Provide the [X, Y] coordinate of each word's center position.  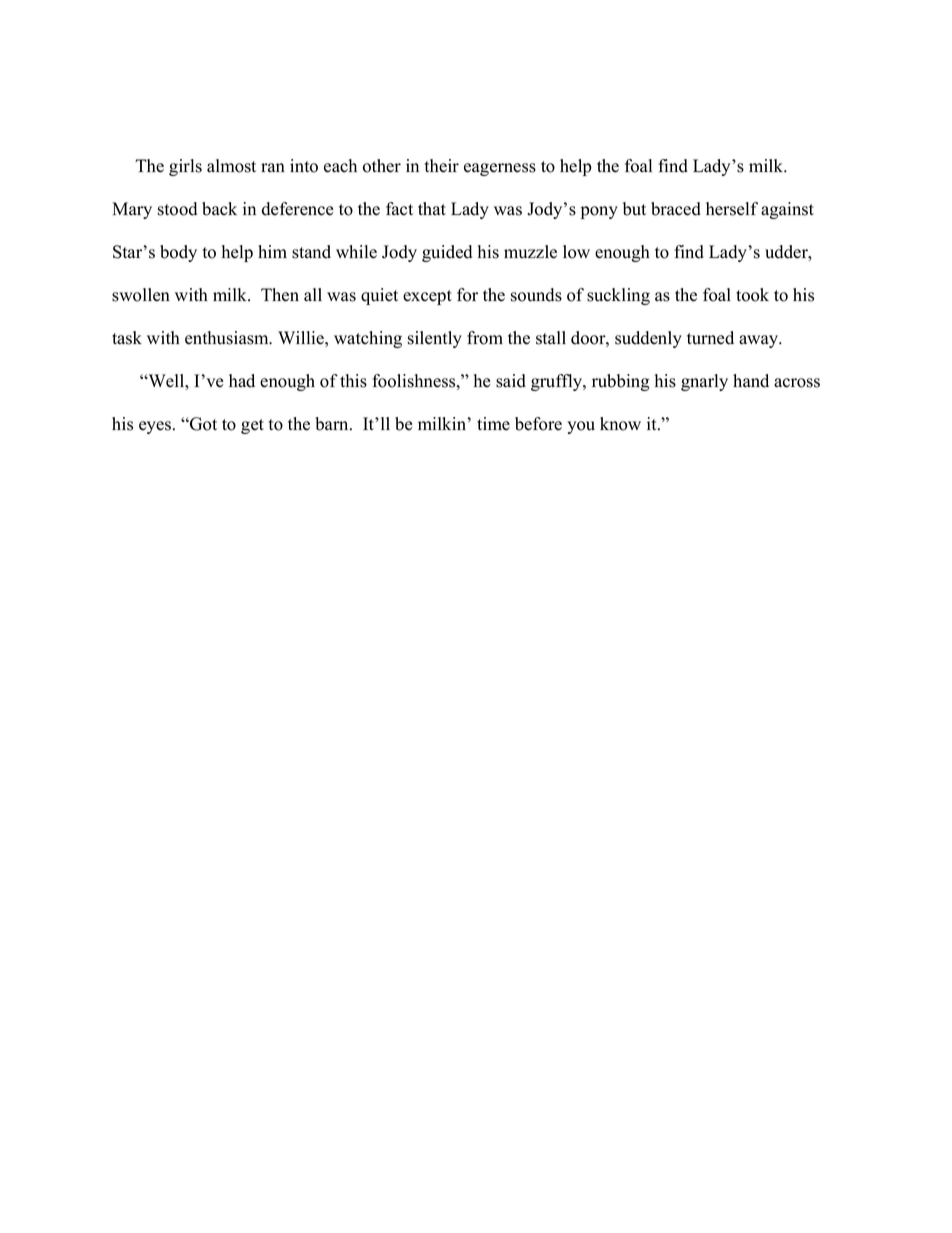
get [252, 426]
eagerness [500, 169]
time [493, 424]
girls [185, 167]
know [620, 424]
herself [732, 209]
